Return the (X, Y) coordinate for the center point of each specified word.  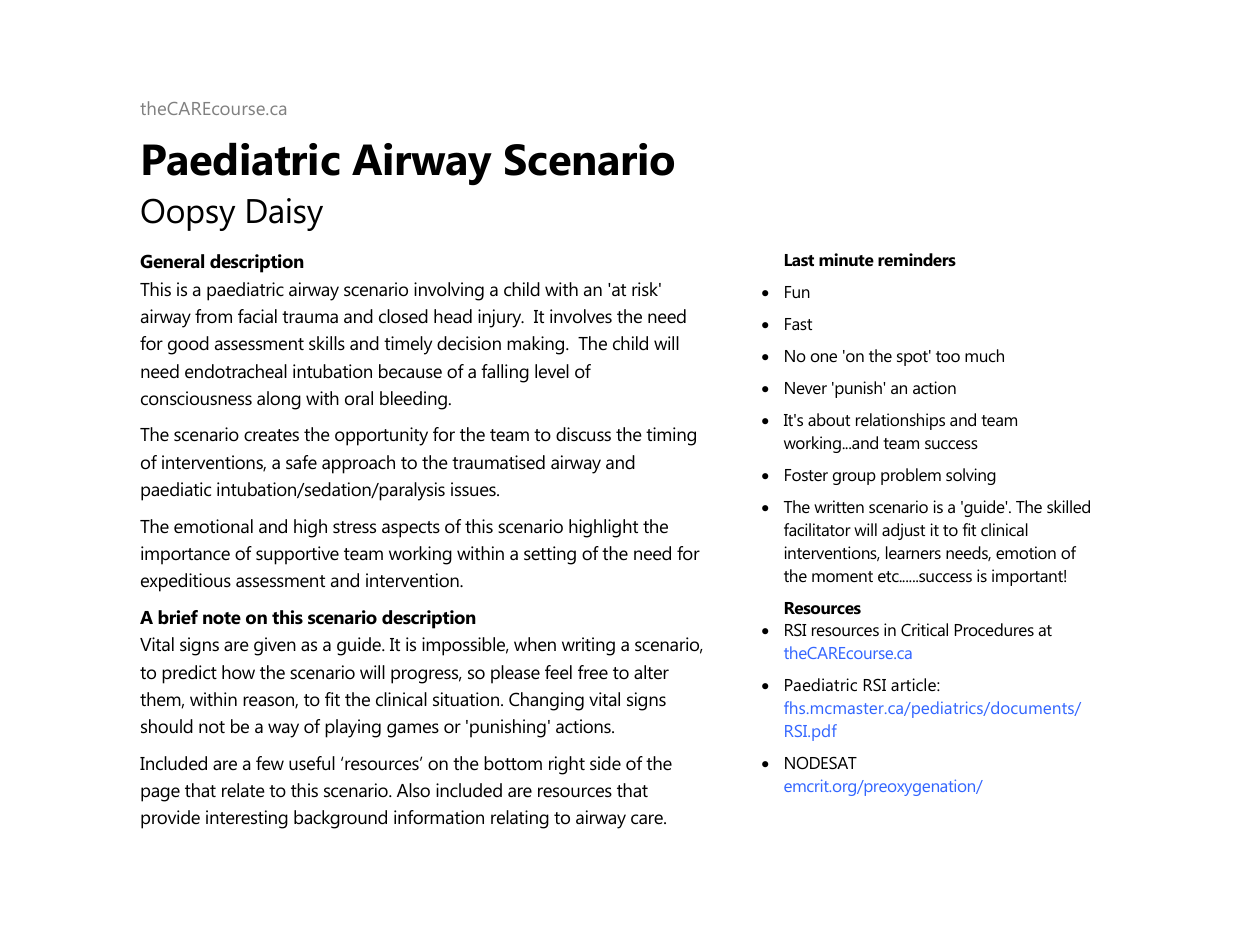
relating (520, 819)
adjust (903, 531)
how (238, 672)
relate (243, 790)
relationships (900, 421)
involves (581, 316)
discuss (583, 434)
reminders (917, 259)
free (593, 672)
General (172, 261)
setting (550, 555)
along (279, 400)
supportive (297, 555)
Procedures (994, 629)
